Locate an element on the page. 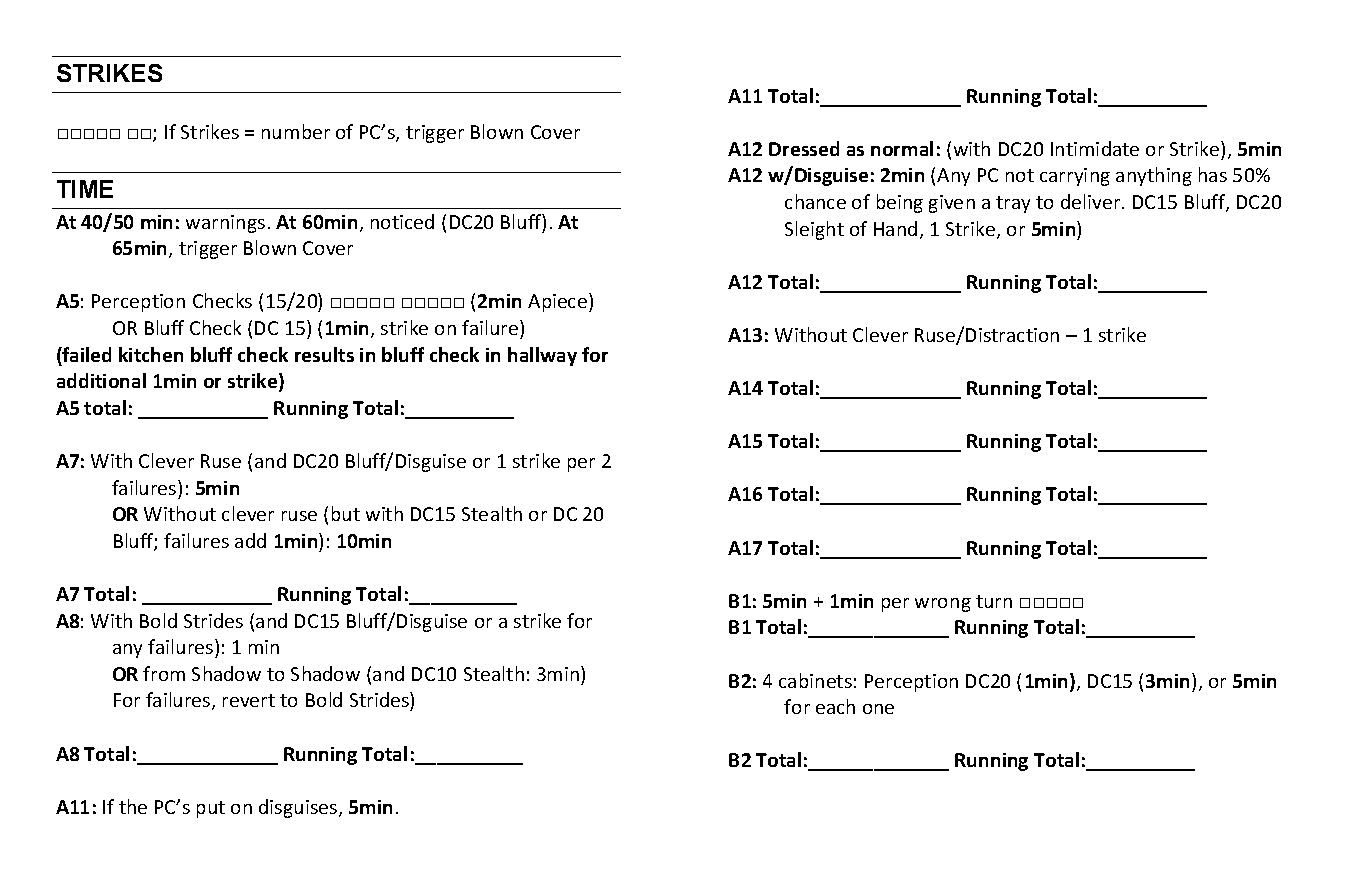 This page has height=896, width=1345. Dressed is located at coordinates (804, 148).
